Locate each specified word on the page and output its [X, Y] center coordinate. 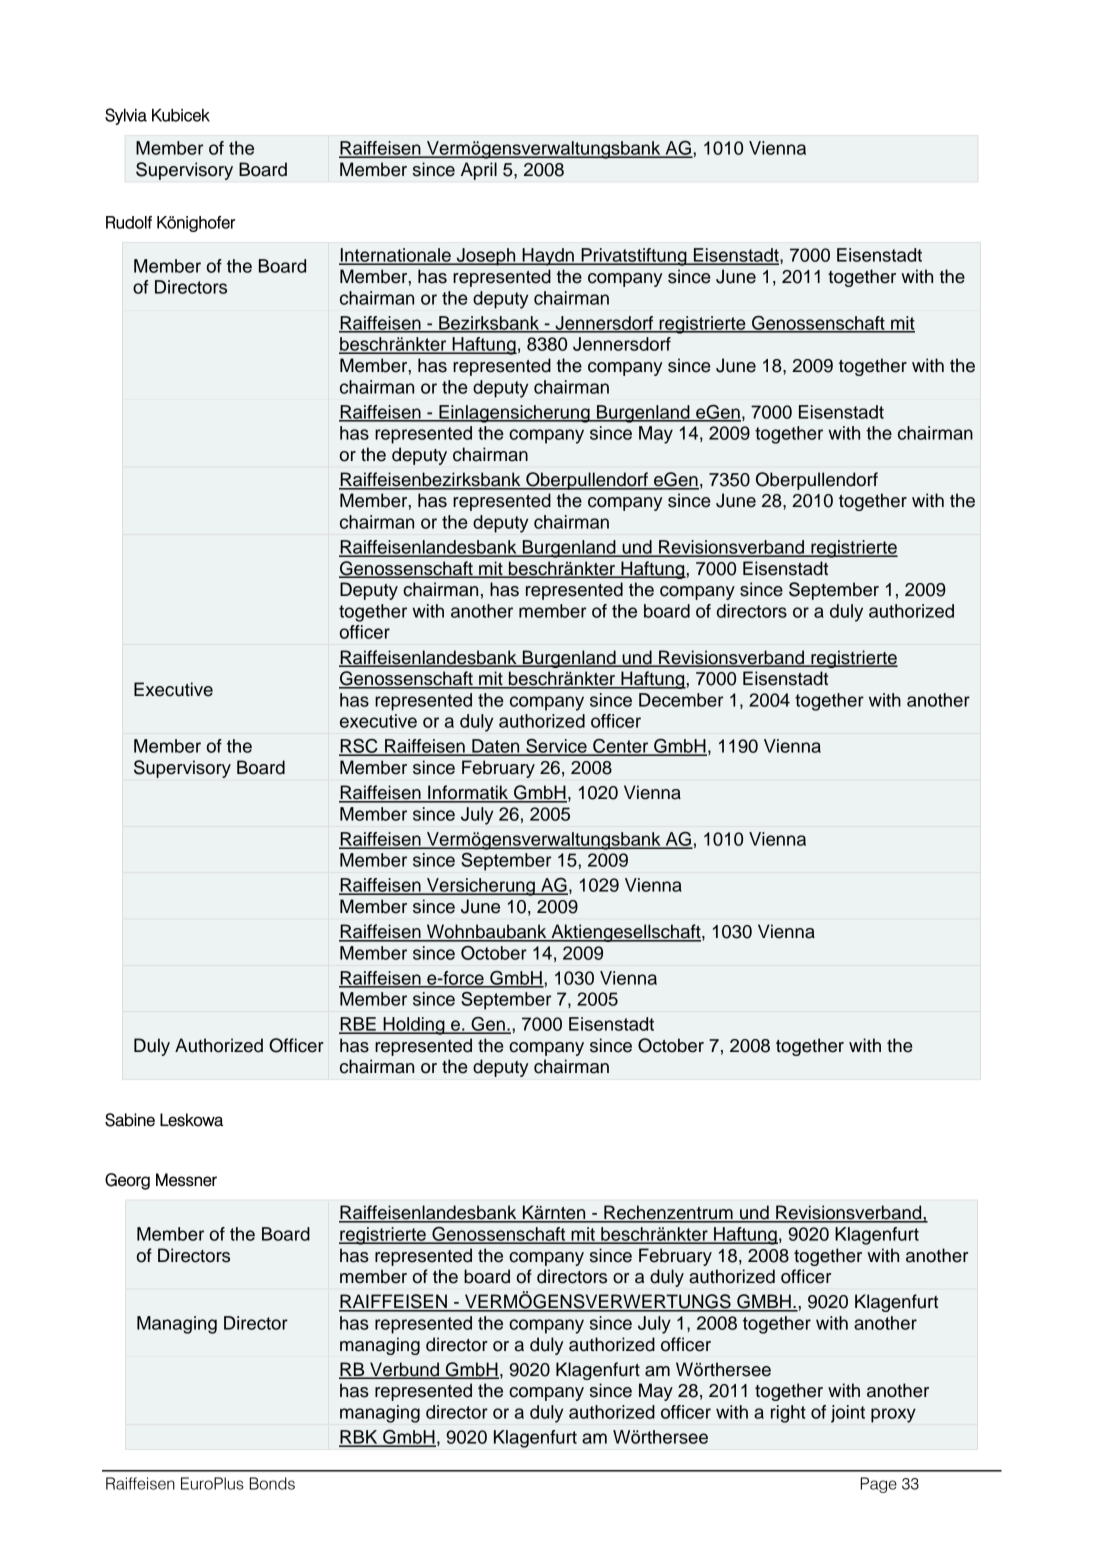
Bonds [272, 1483]
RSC [359, 747]
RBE [358, 1025]
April [479, 171]
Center [621, 747]
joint [848, 1414]
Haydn [548, 257]
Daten [496, 747]
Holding [414, 1026]
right [788, 1414]
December [681, 700]
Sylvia [126, 116]
